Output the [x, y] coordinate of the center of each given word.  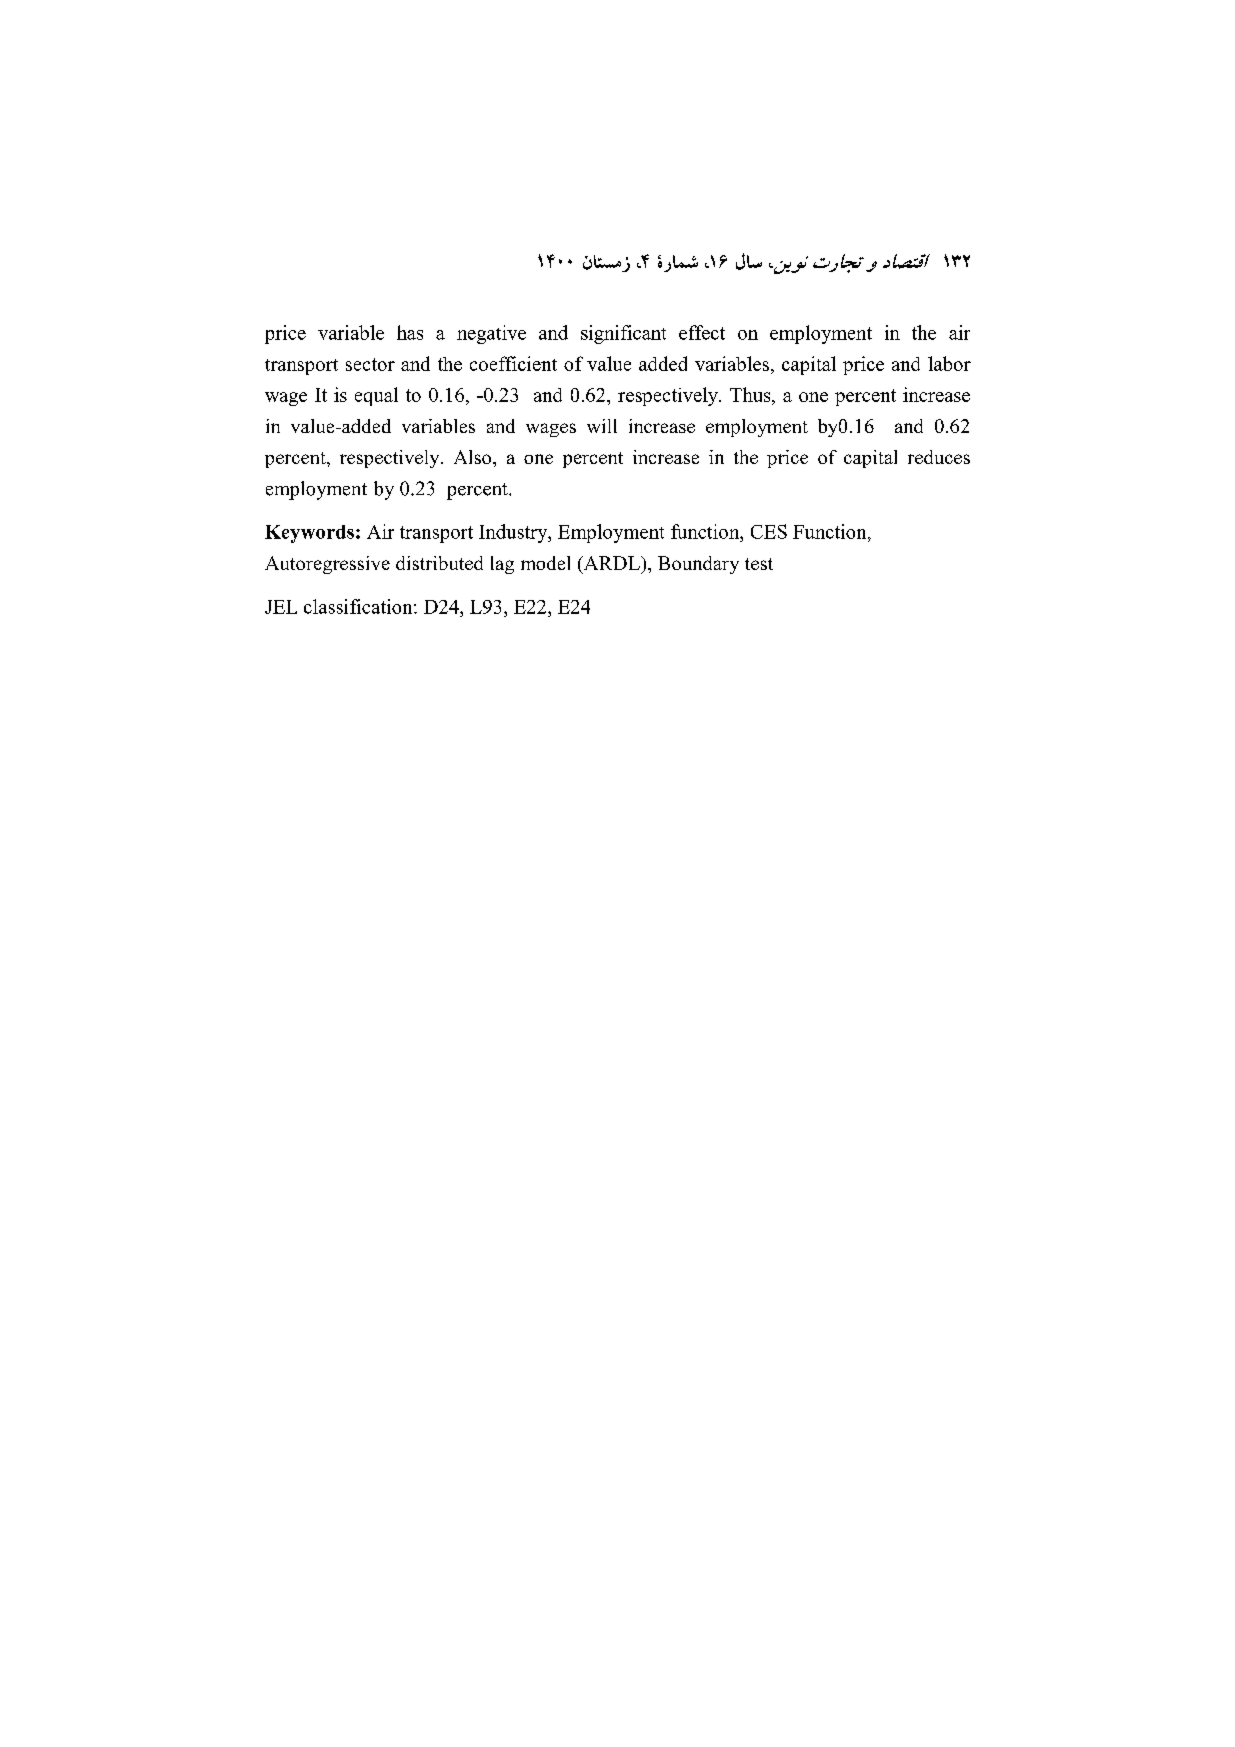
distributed [439, 563]
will [602, 426]
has [410, 332]
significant [623, 334]
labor [949, 363]
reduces [939, 457]
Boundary [698, 565]
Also [474, 457]
